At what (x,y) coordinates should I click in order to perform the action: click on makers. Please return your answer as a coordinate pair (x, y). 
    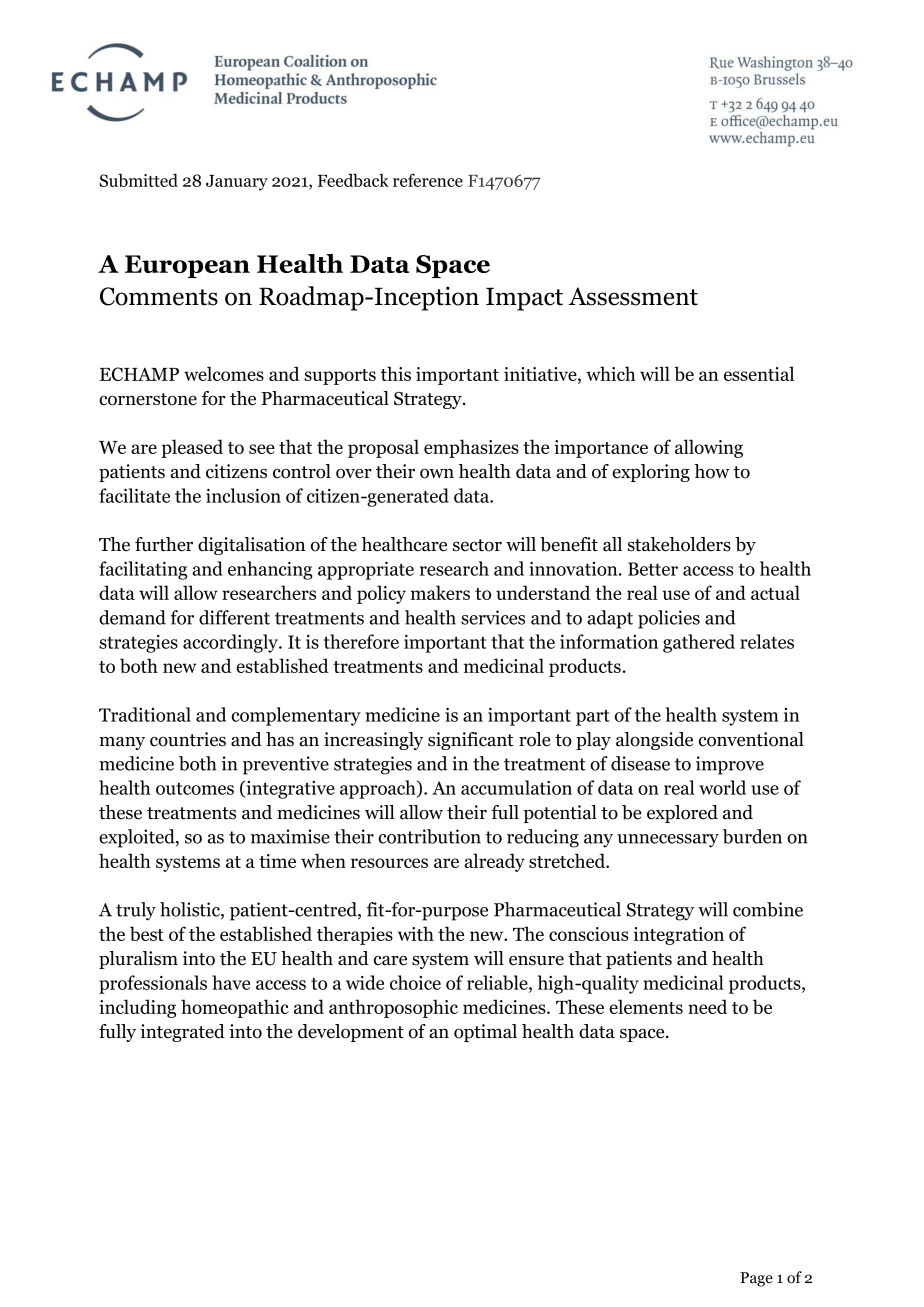
    Looking at the image, I should click on (440, 592).
